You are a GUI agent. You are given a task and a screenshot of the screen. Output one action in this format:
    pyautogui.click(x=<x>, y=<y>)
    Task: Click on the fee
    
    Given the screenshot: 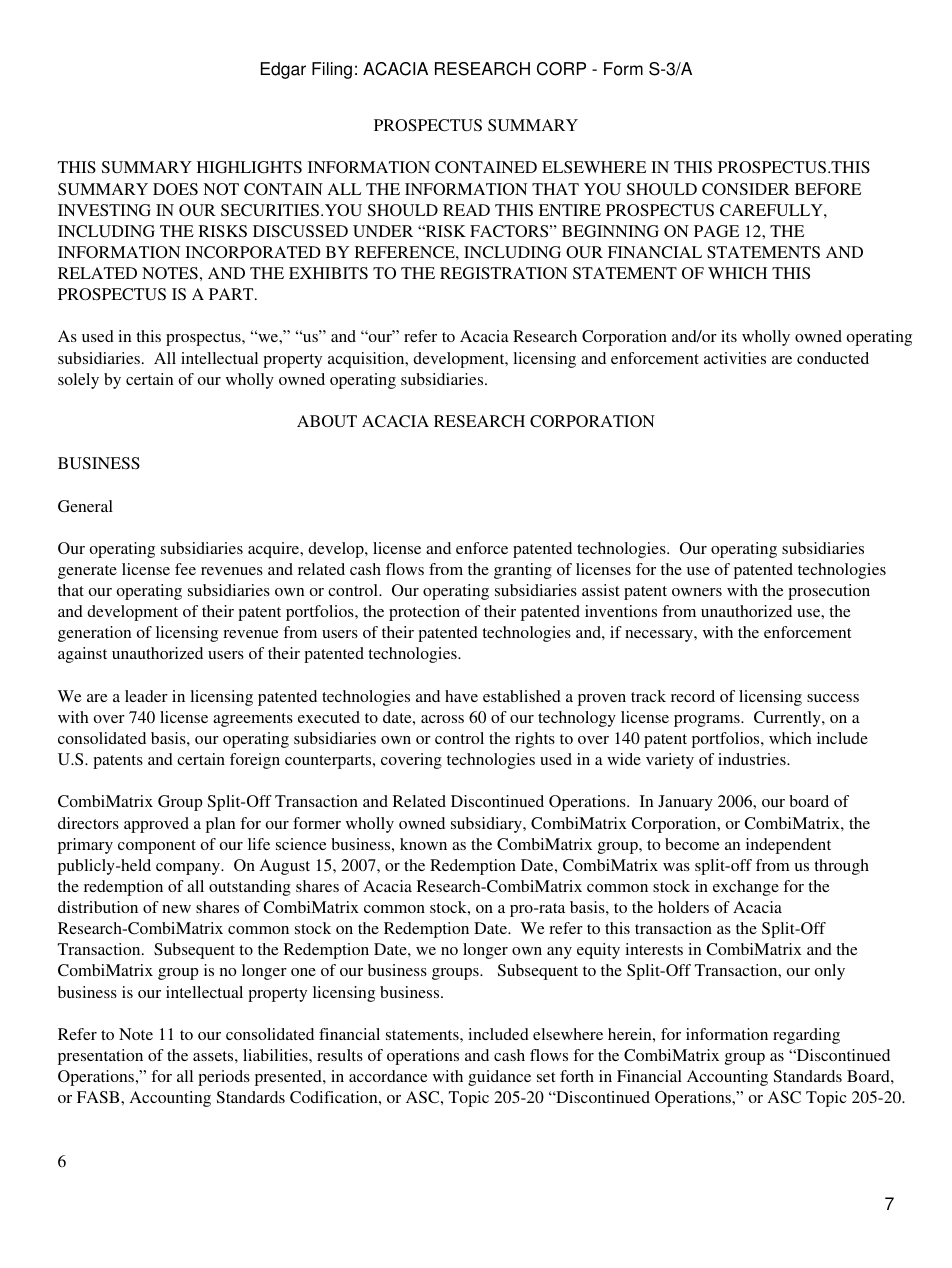 What is the action you would take?
    pyautogui.click(x=185, y=569)
